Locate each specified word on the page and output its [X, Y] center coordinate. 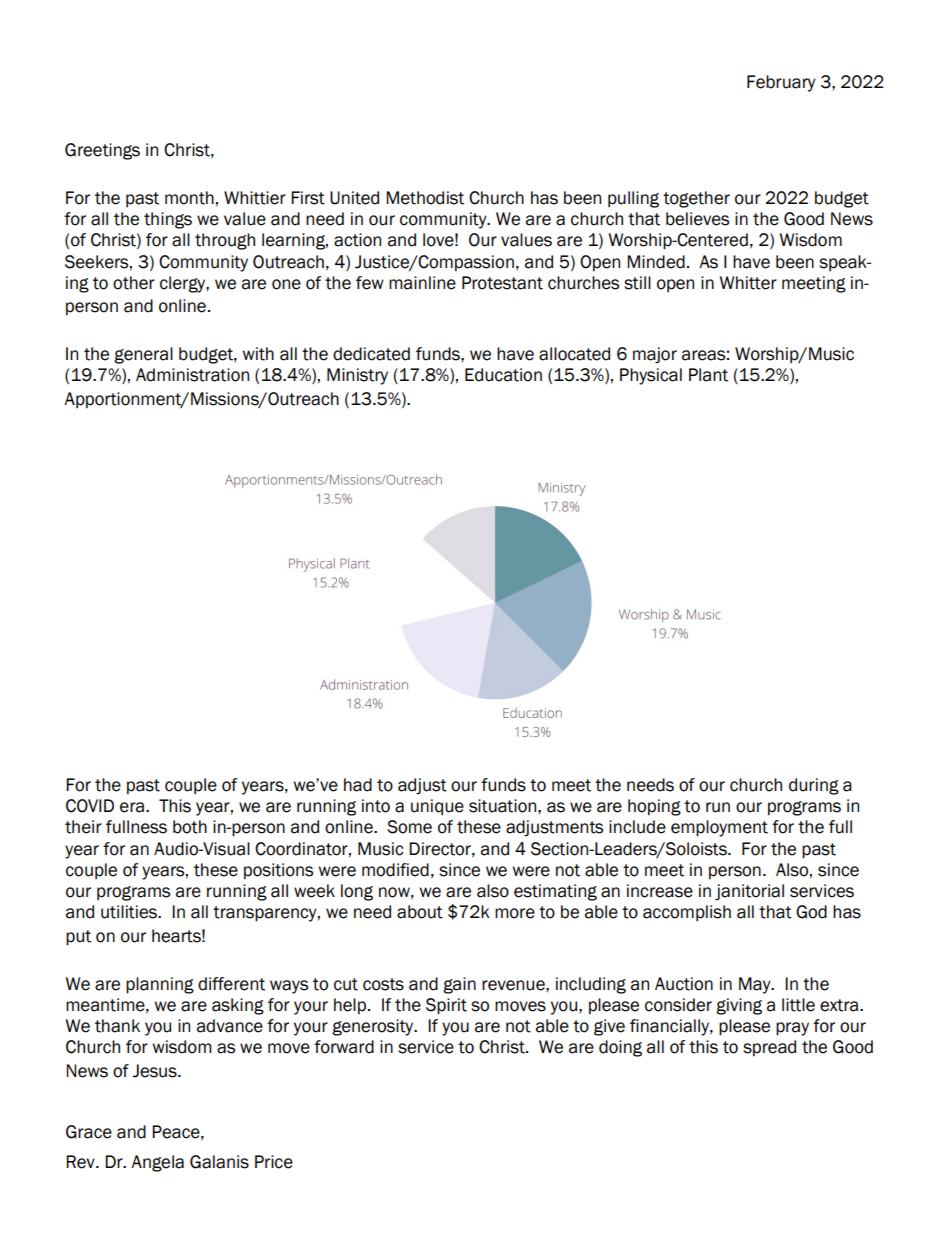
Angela [157, 1163]
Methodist [425, 198]
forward [344, 1047]
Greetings [102, 151]
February [781, 83]
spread [769, 1048]
